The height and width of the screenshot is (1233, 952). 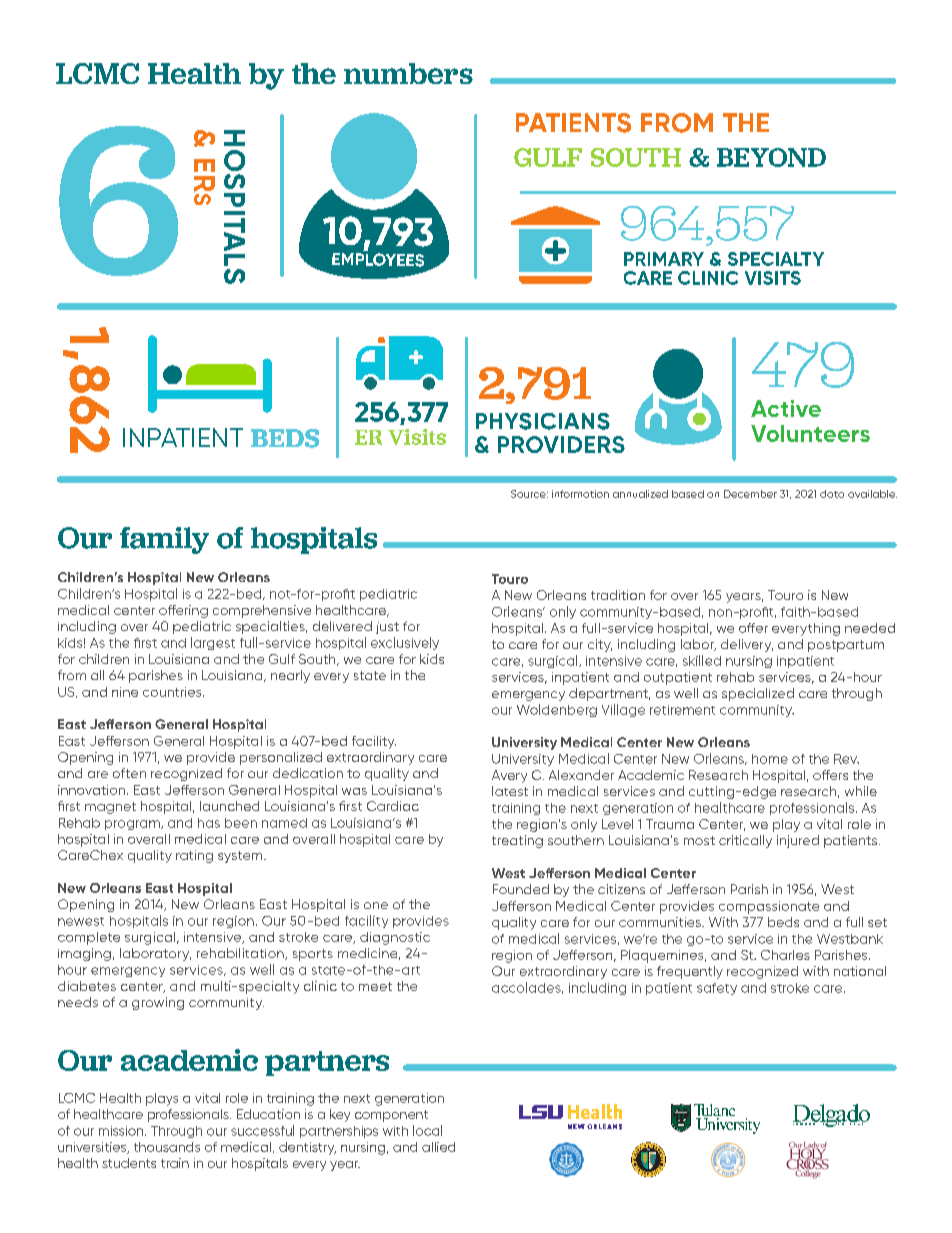 I want to click on rating, so click(x=194, y=856).
